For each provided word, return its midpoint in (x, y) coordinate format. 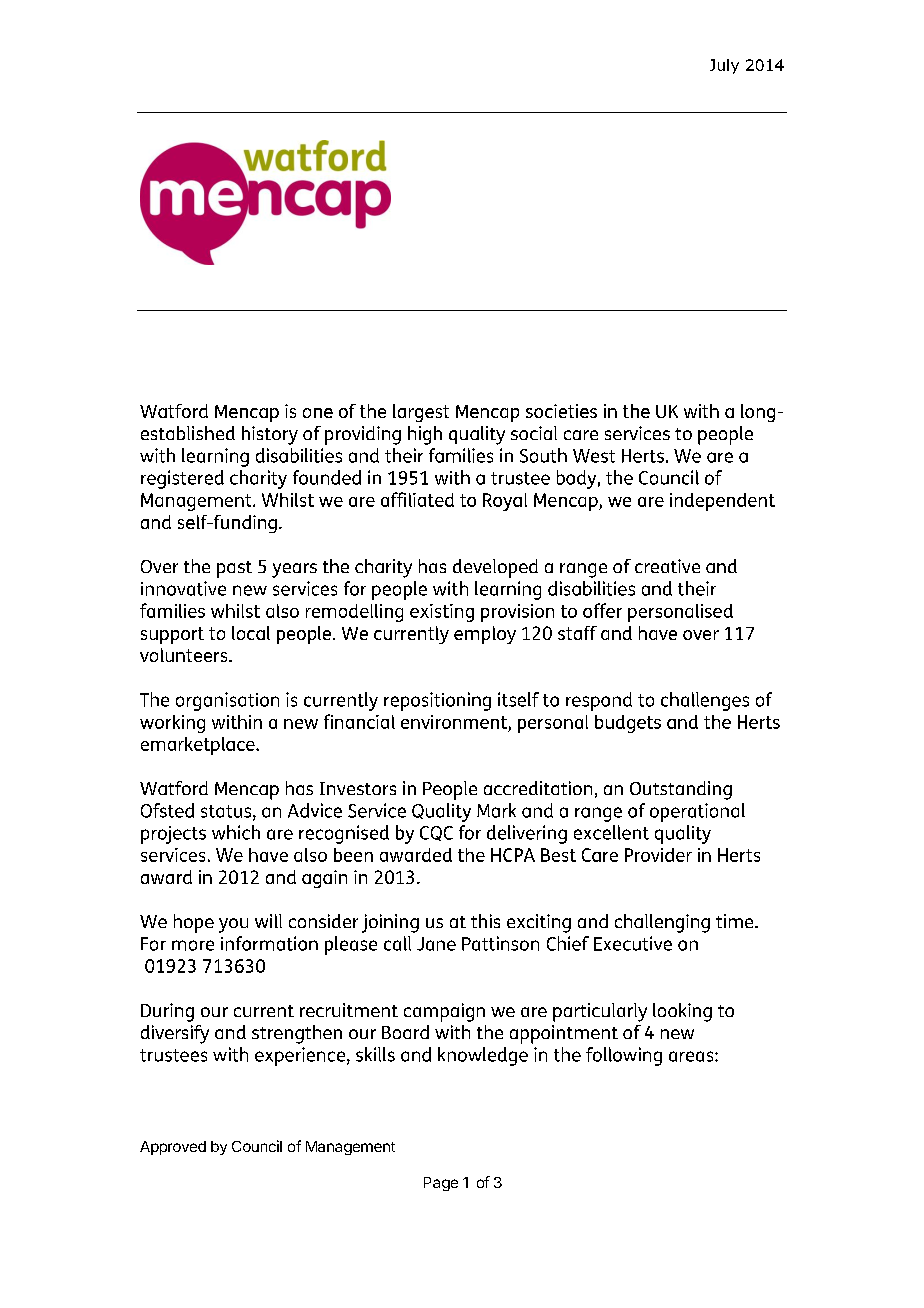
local (251, 633)
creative (667, 566)
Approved (173, 1148)
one (318, 413)
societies (561, 411)
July (724, 66)
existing (442, 613)
